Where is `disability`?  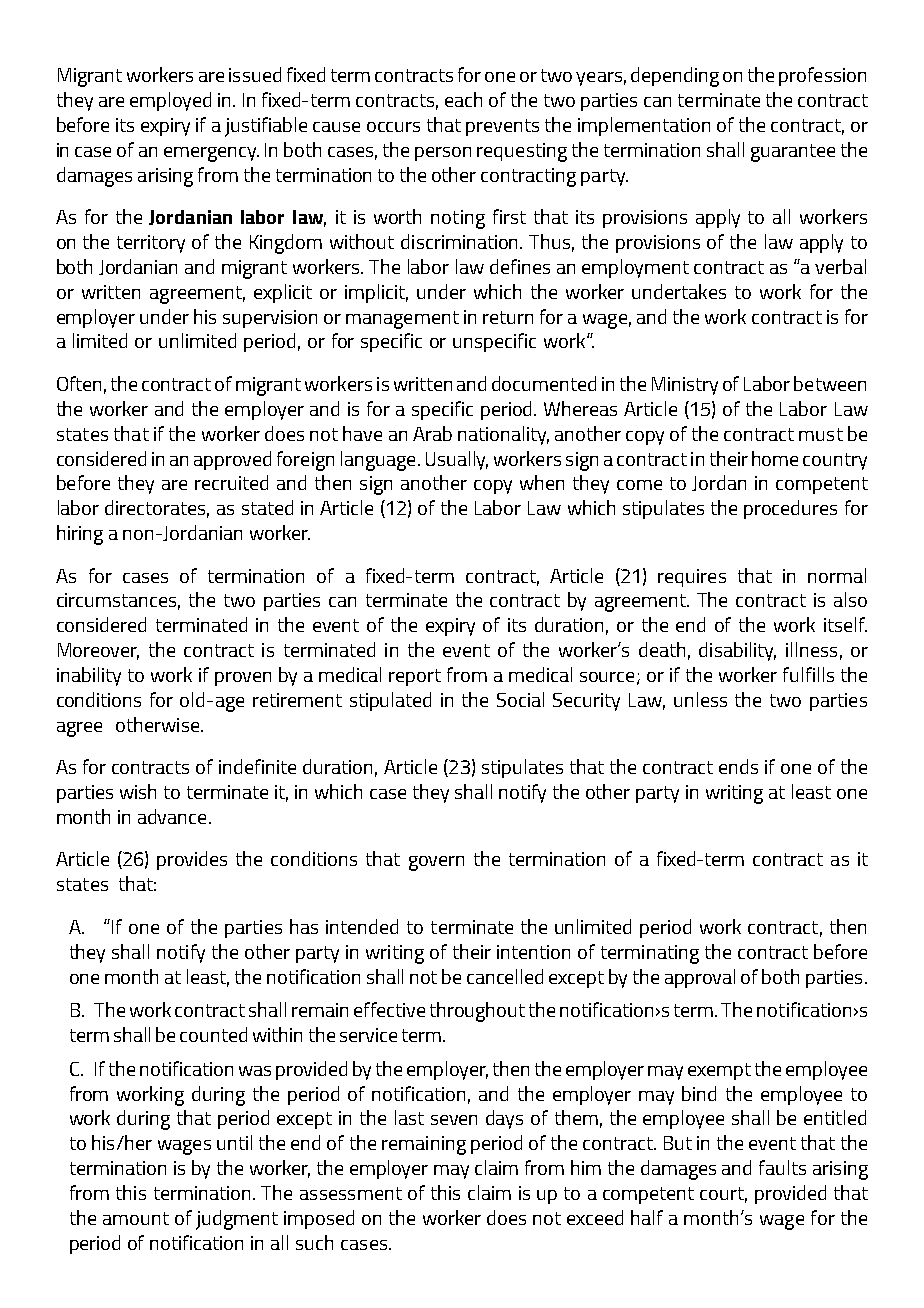
disability is located at coordinates (737, 651).
